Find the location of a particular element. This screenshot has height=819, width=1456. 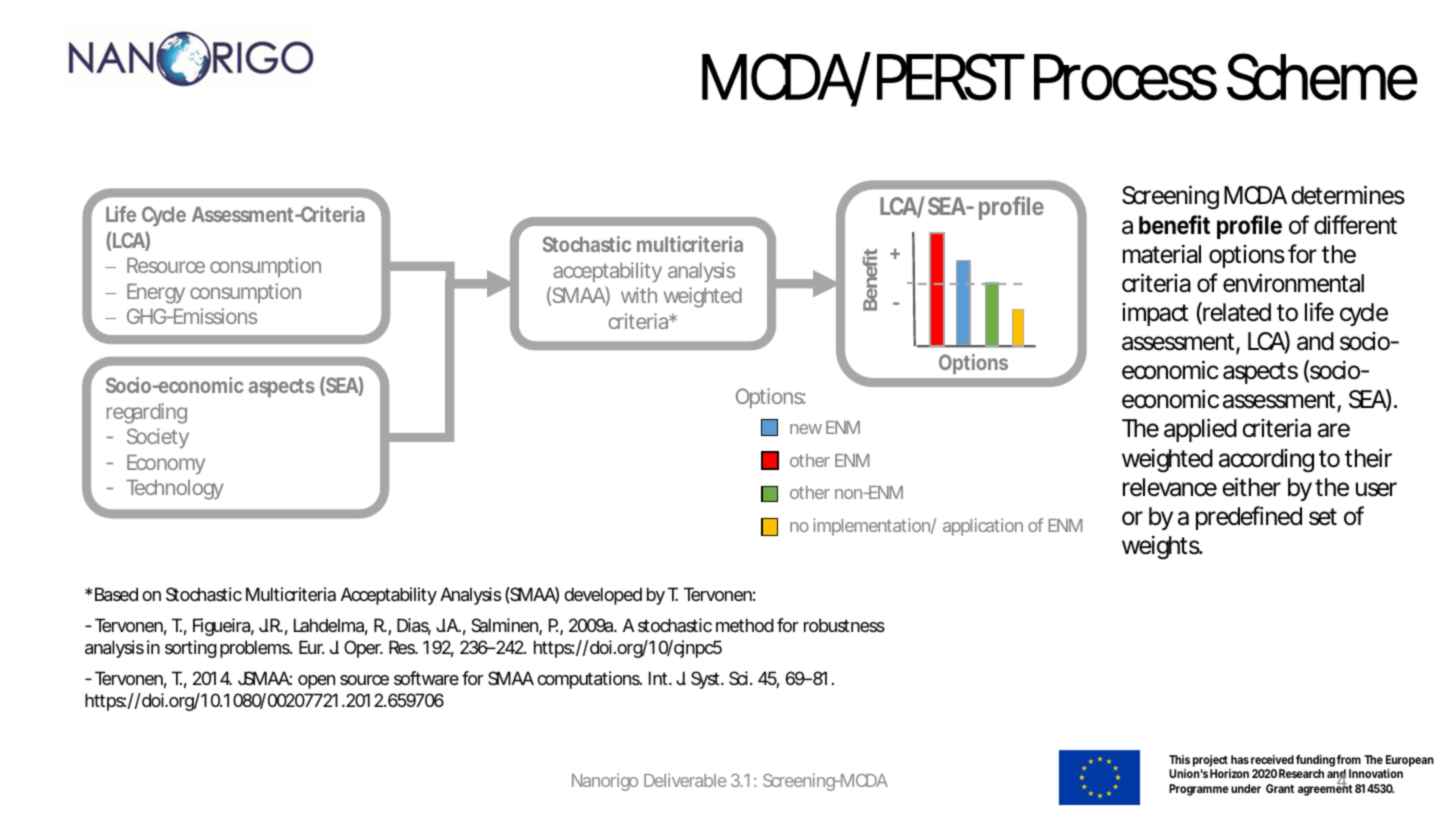

with is located at coordinates (639, 295).
